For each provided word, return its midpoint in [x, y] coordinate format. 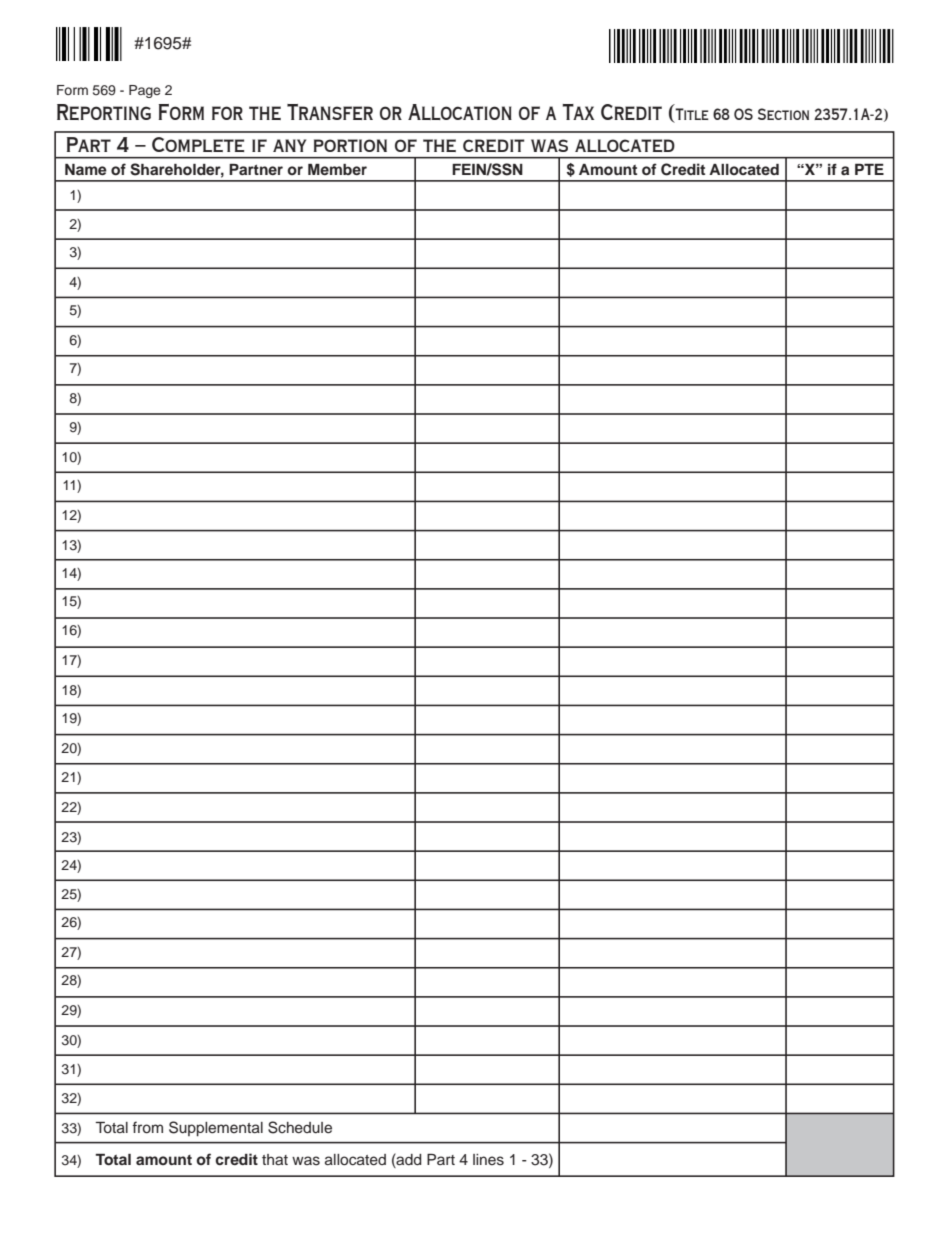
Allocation [460, 112]
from [147, 1127]
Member [337, 169]
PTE [869, 169]
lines [488, 1160]
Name [86, 169]
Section [783, 114]
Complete [198, 144]
